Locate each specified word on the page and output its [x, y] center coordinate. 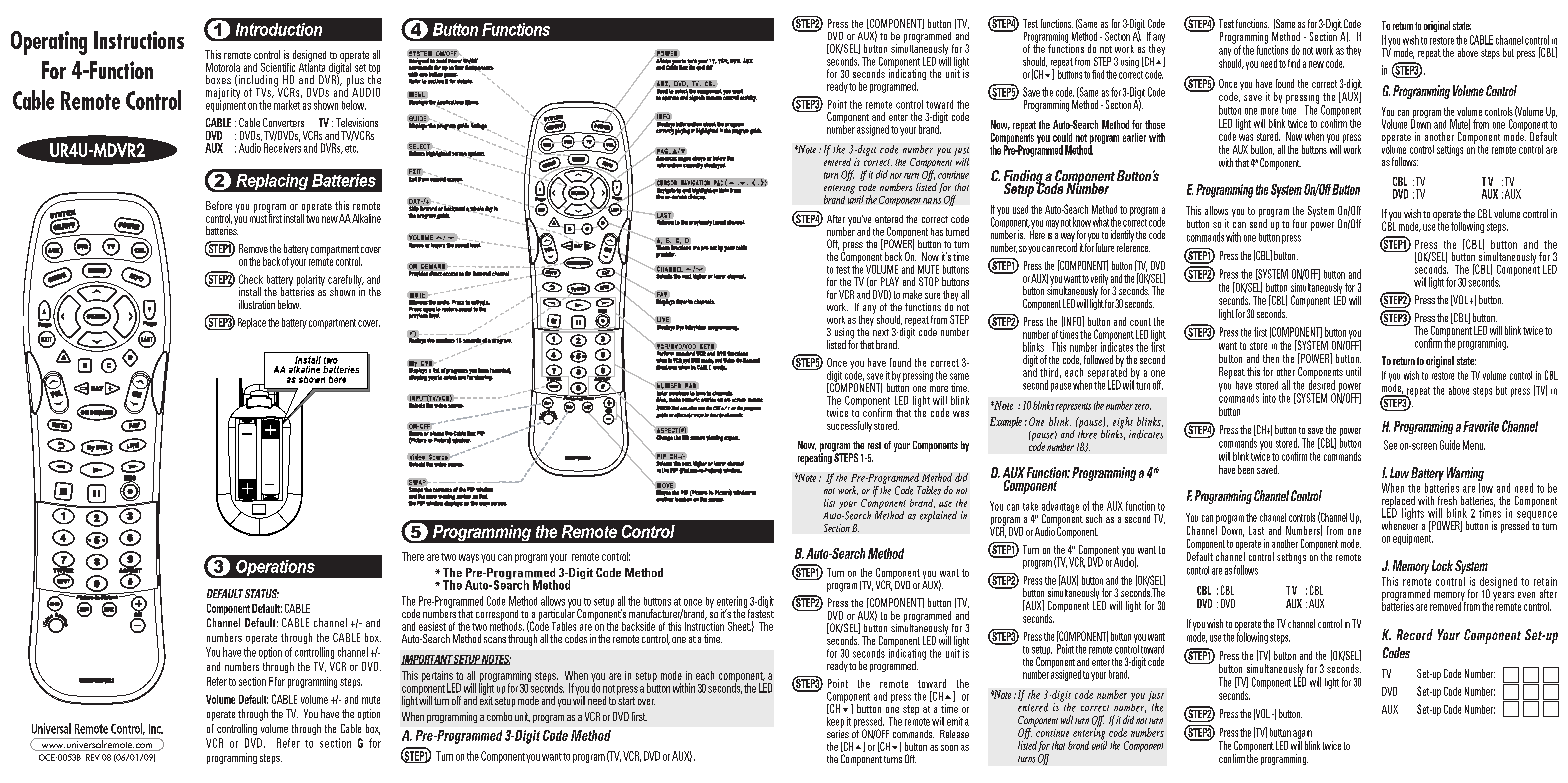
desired [1322, 384]
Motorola [223, 67]
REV [93, 757]
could [1062, 137]
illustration [257, 304]
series [838, 732]
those [1155, 124]
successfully [849, 426]
